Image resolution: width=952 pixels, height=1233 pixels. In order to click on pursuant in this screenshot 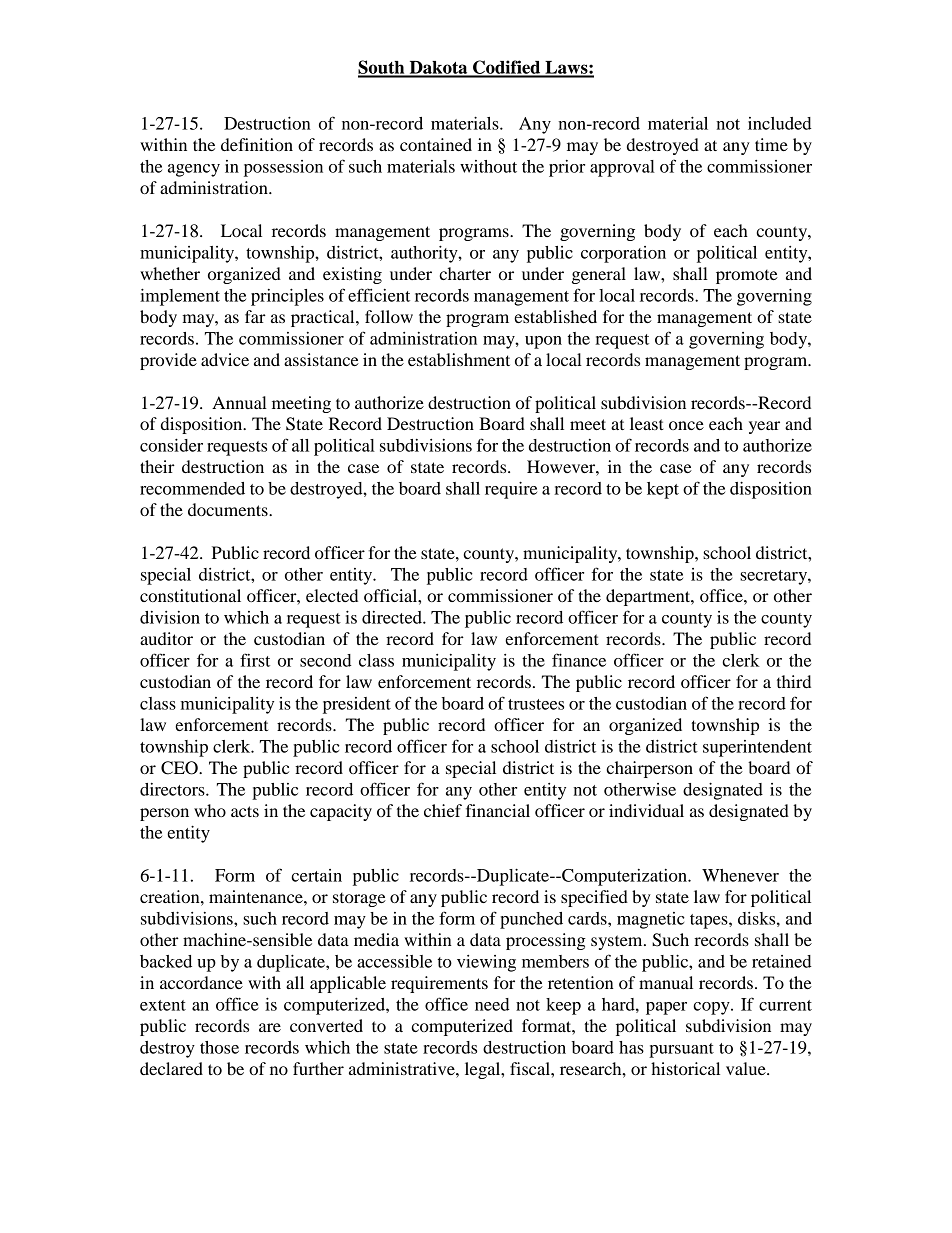, I will do `click(681, 1050)`.
